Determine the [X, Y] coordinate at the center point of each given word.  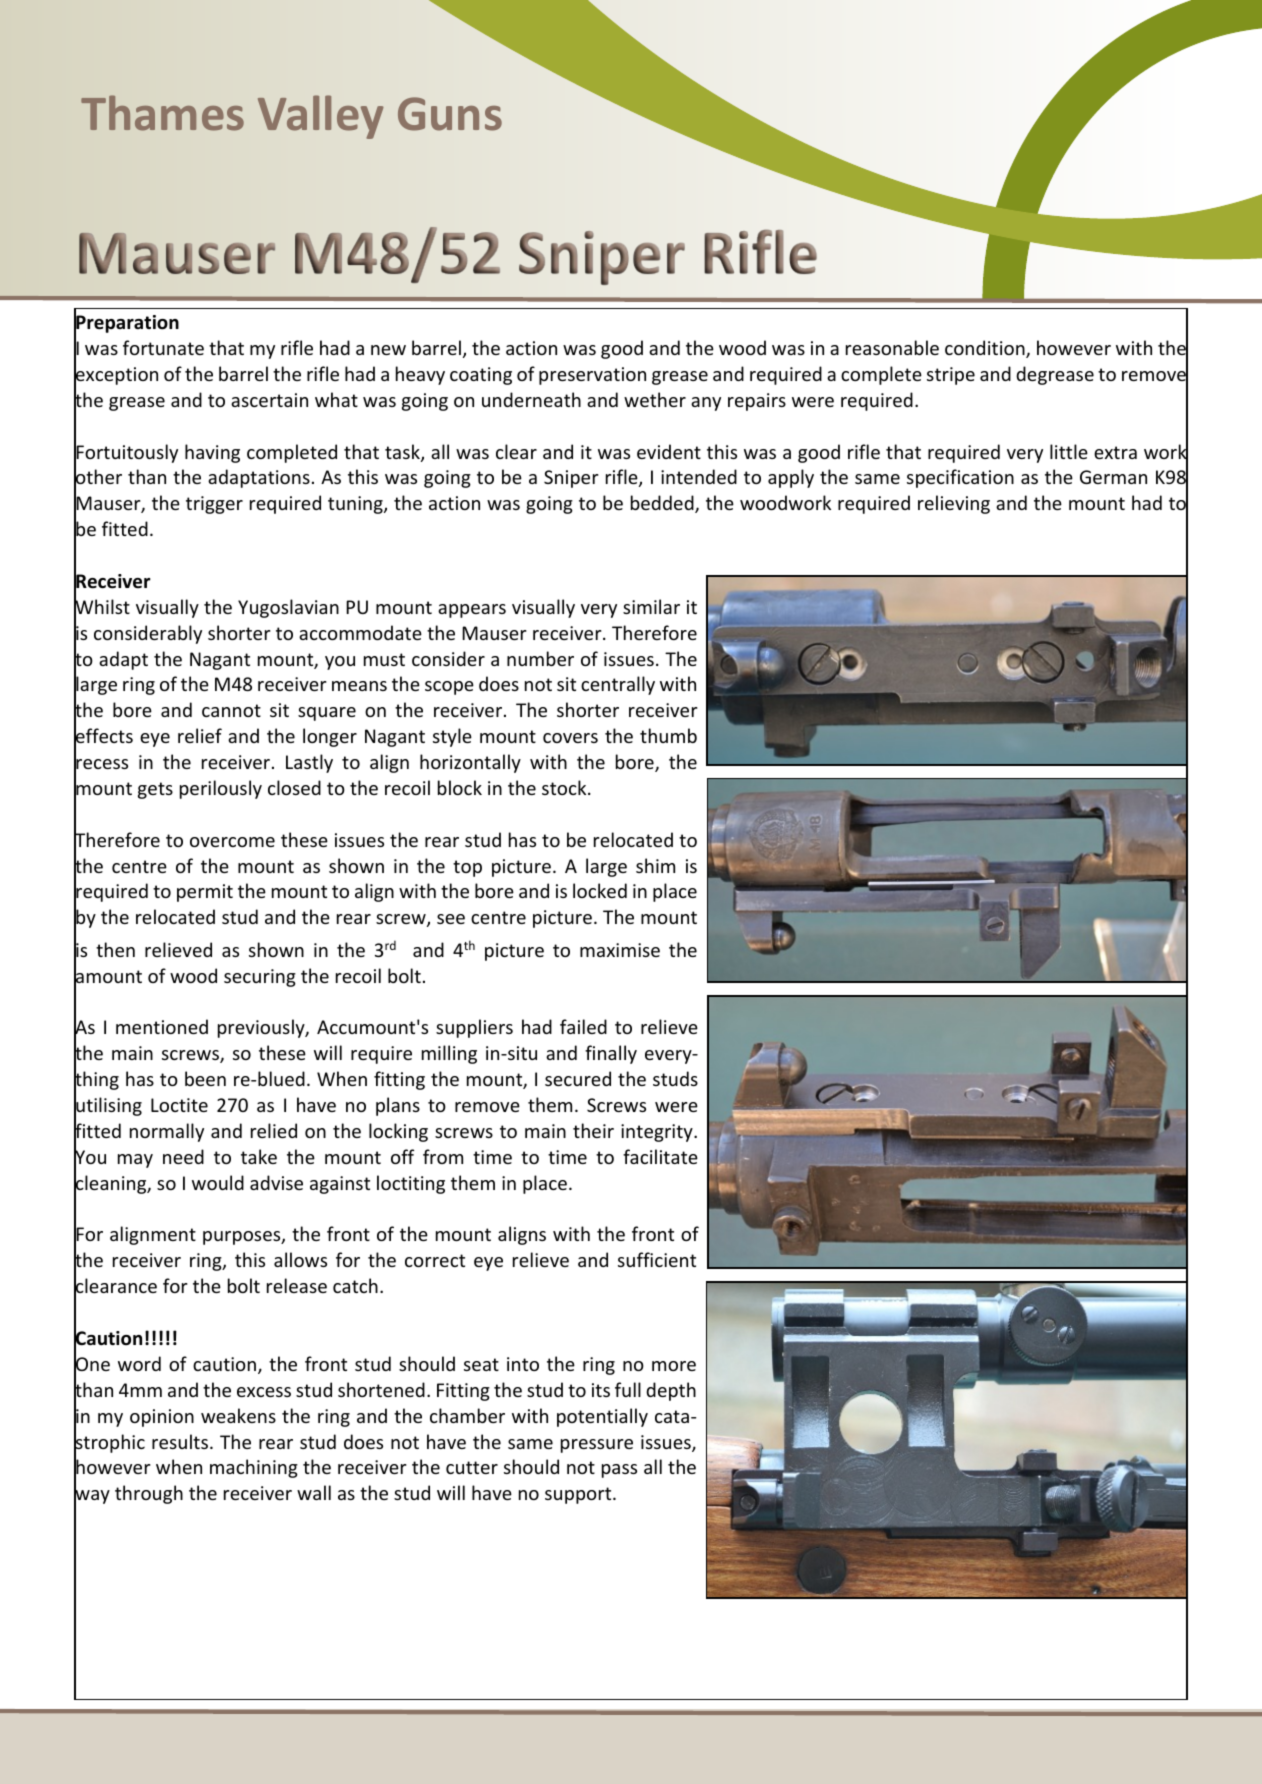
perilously [221, 789]
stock [565, 787]
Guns [450, 114]
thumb [668, 735]
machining [254, 1468]
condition [986, 349]
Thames [162, 113]
